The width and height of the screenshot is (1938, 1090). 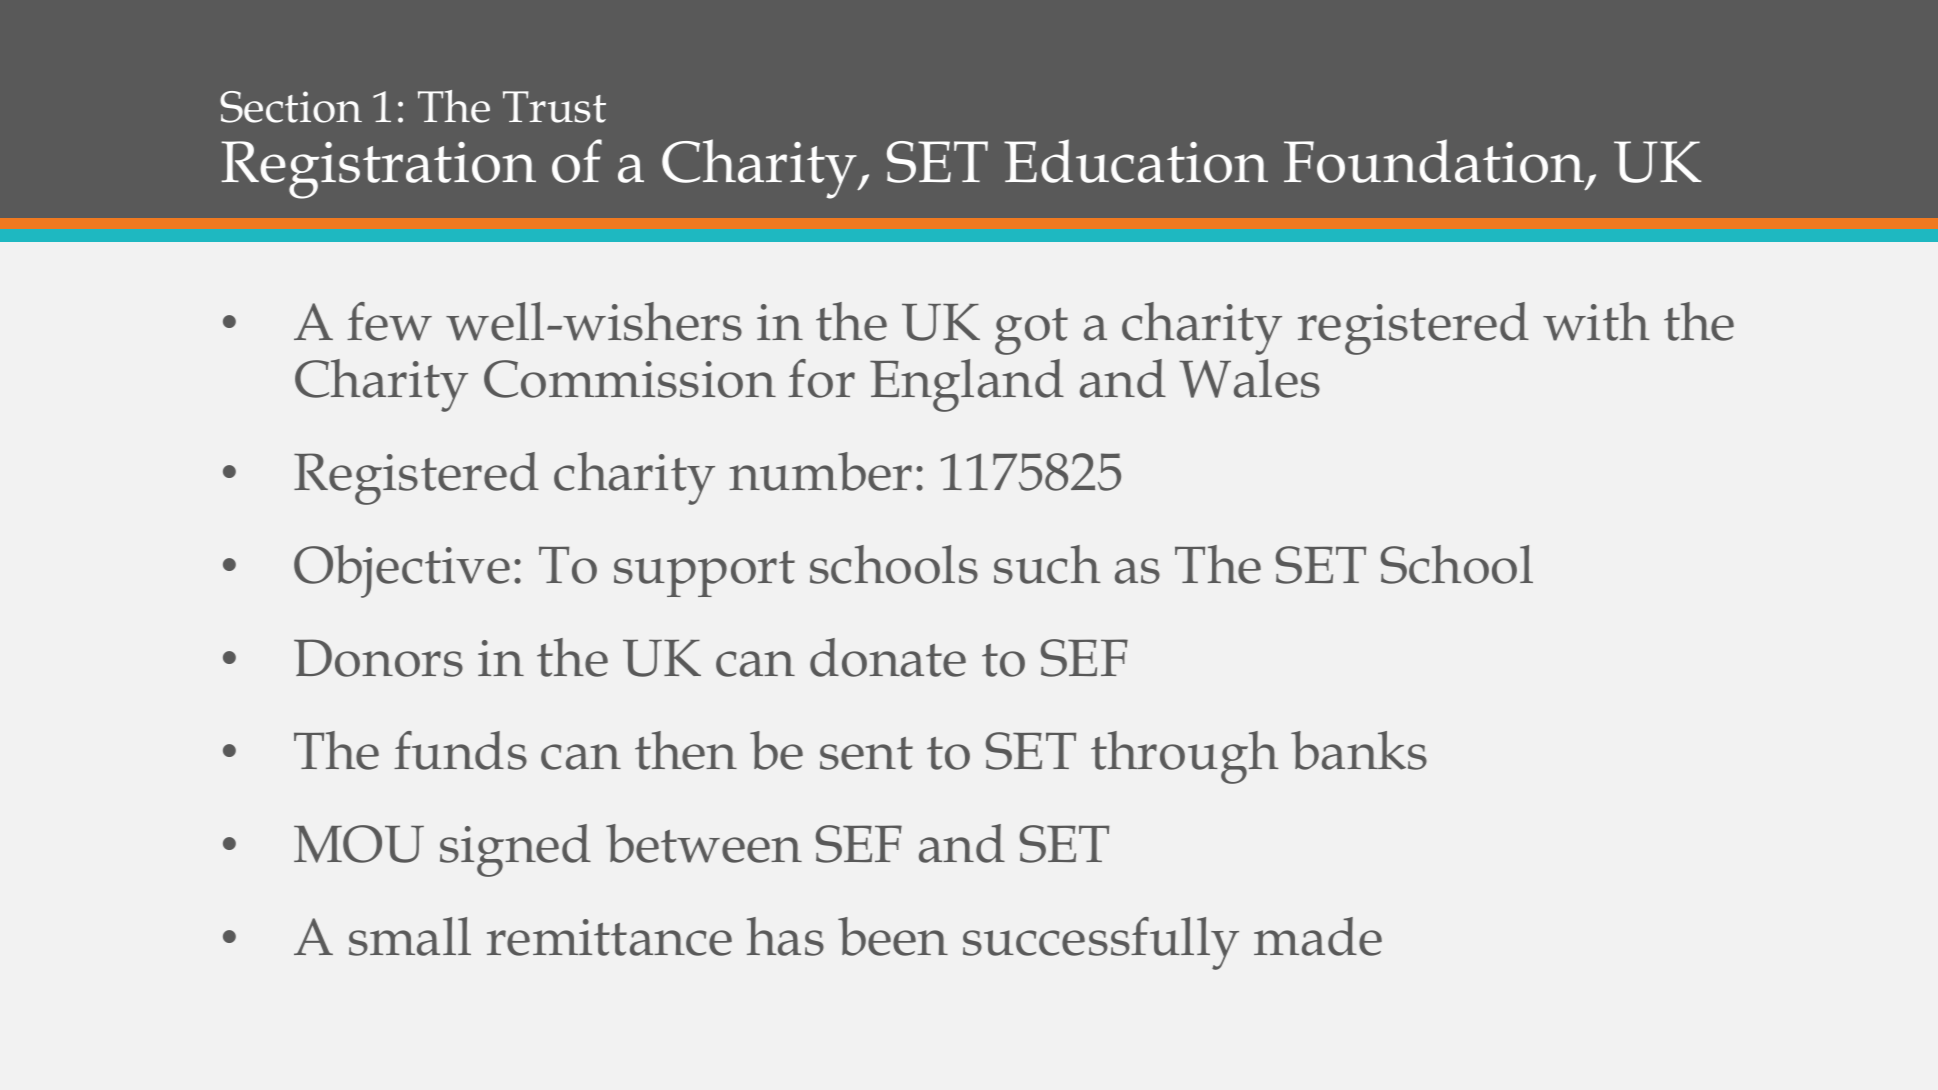 What do you see at coordinates (1249, 378) in the screenshot?
I see `Wales` at bounding box center [1249, 378].
